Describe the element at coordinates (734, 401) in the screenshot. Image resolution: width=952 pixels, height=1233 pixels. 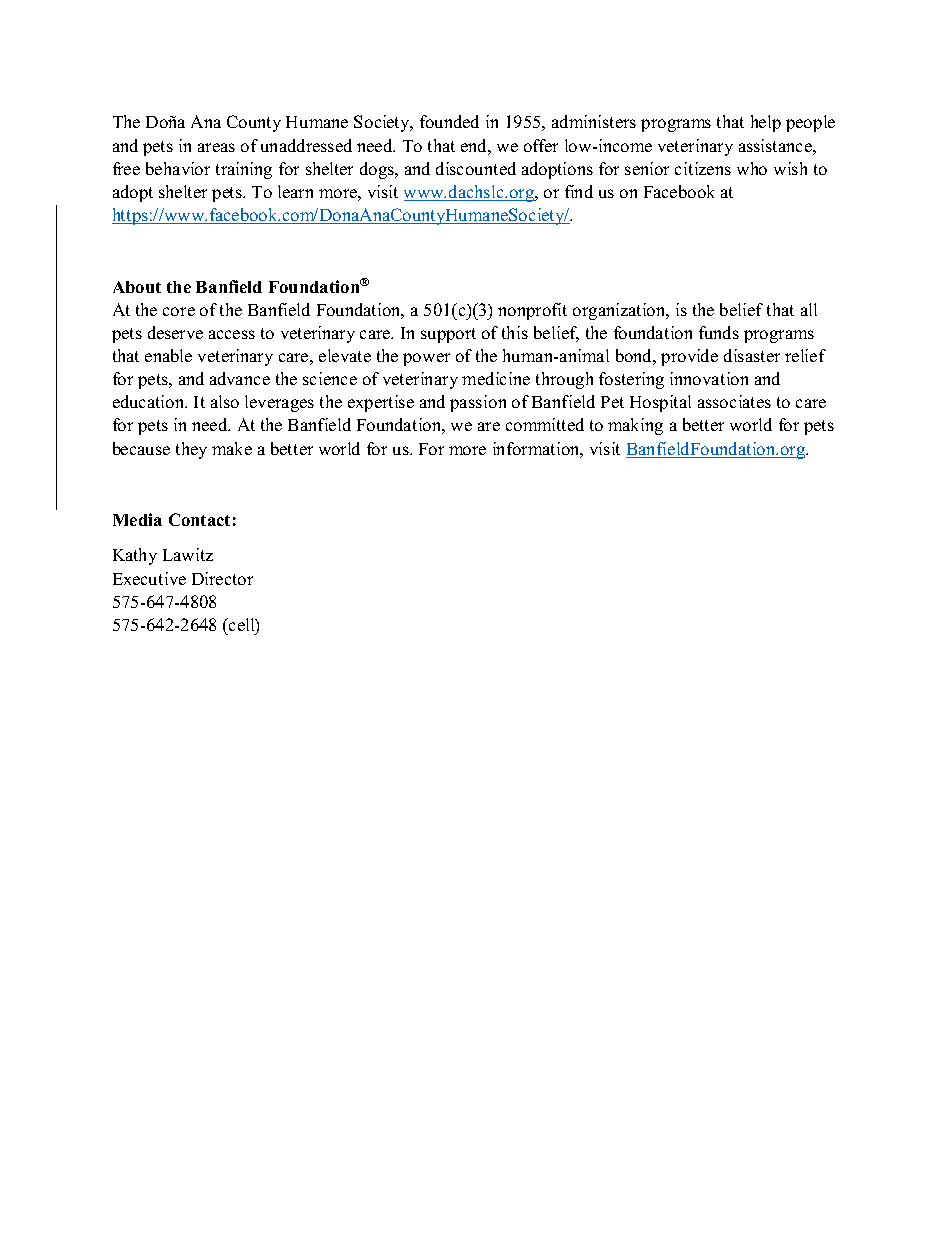
I see `associates` at that location.
